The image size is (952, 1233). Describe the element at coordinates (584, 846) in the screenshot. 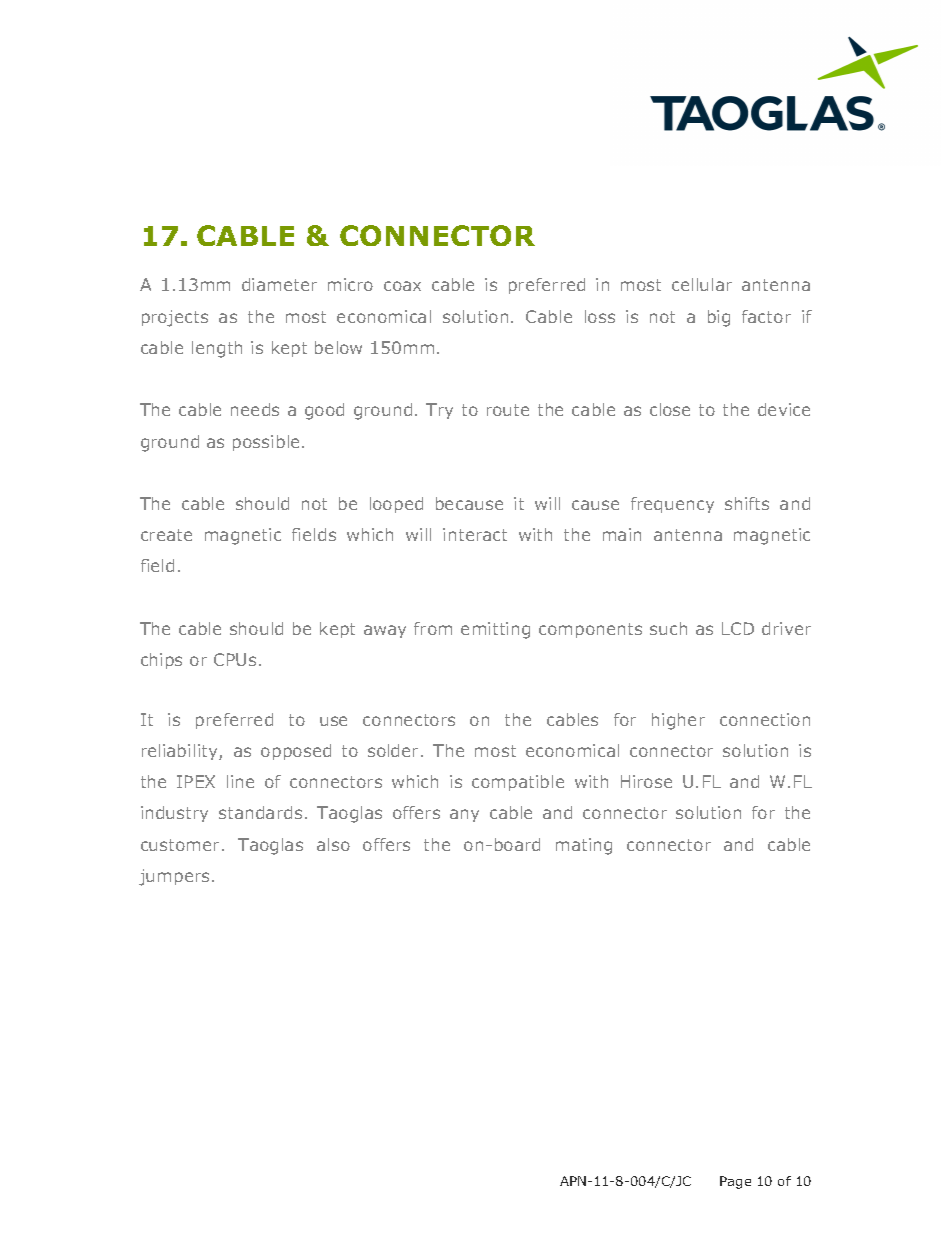

I see `mating` at that location.
